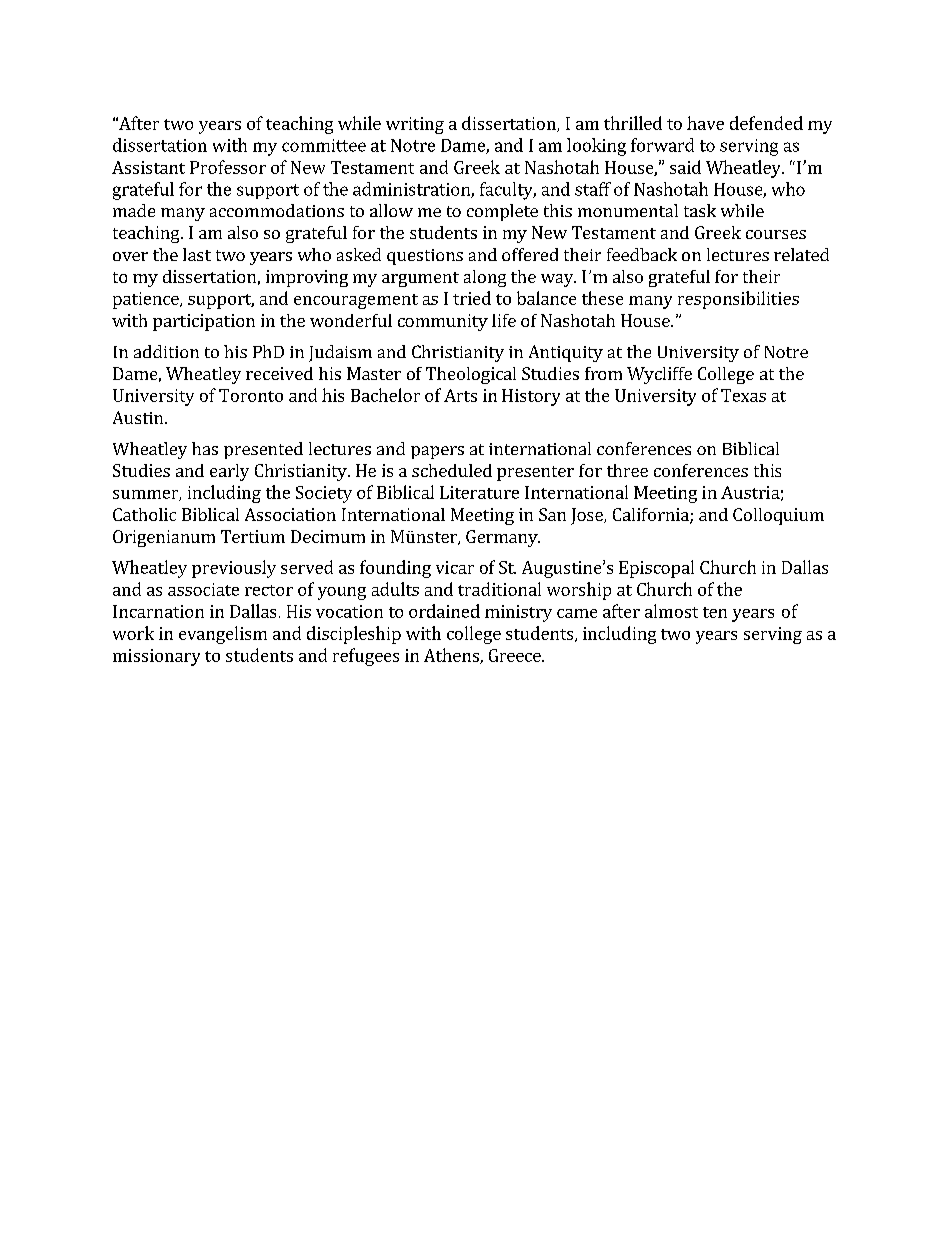  I want to click on ten, so click(715, 612).
